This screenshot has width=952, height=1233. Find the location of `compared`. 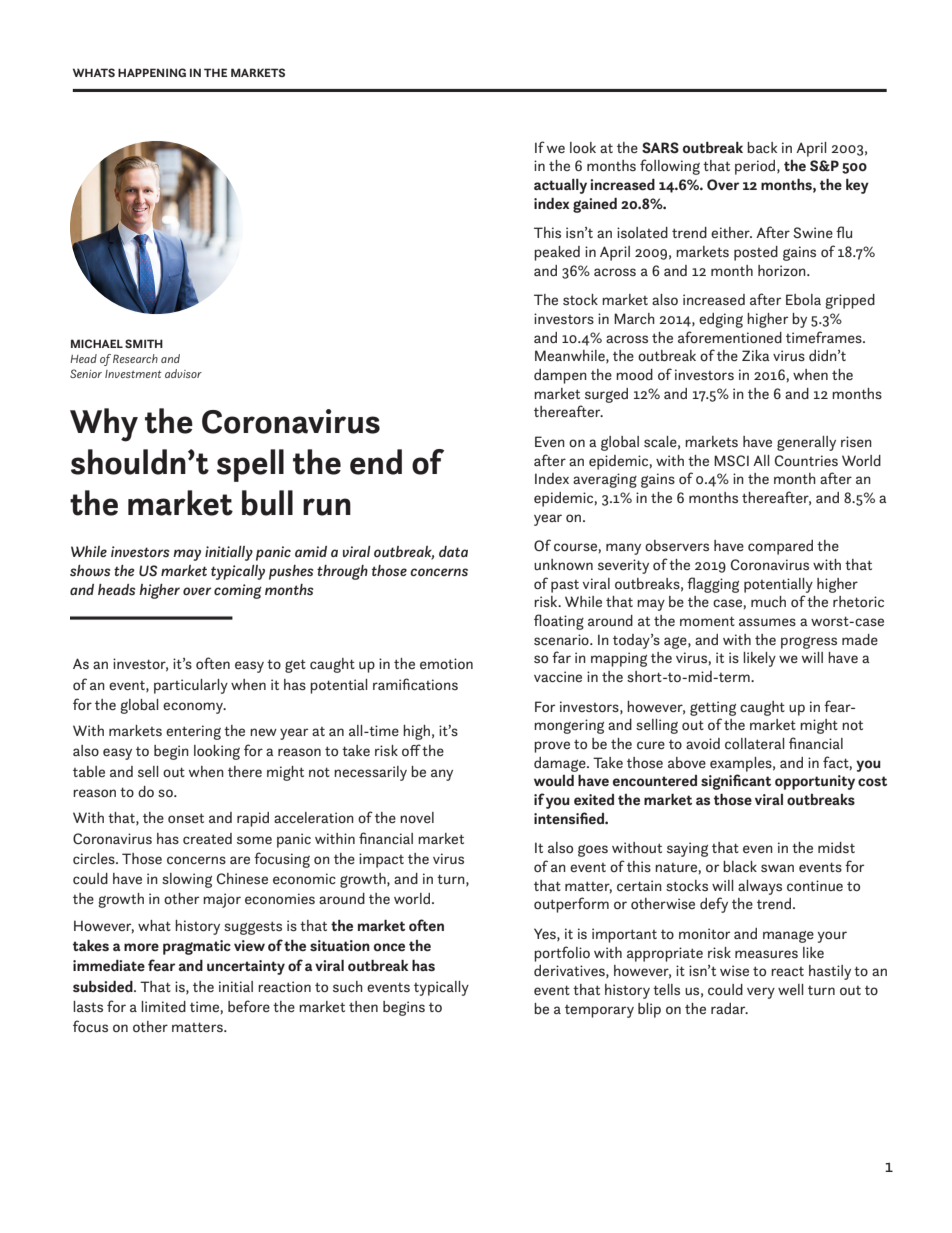

compared is located at coordinates (780, 547).
